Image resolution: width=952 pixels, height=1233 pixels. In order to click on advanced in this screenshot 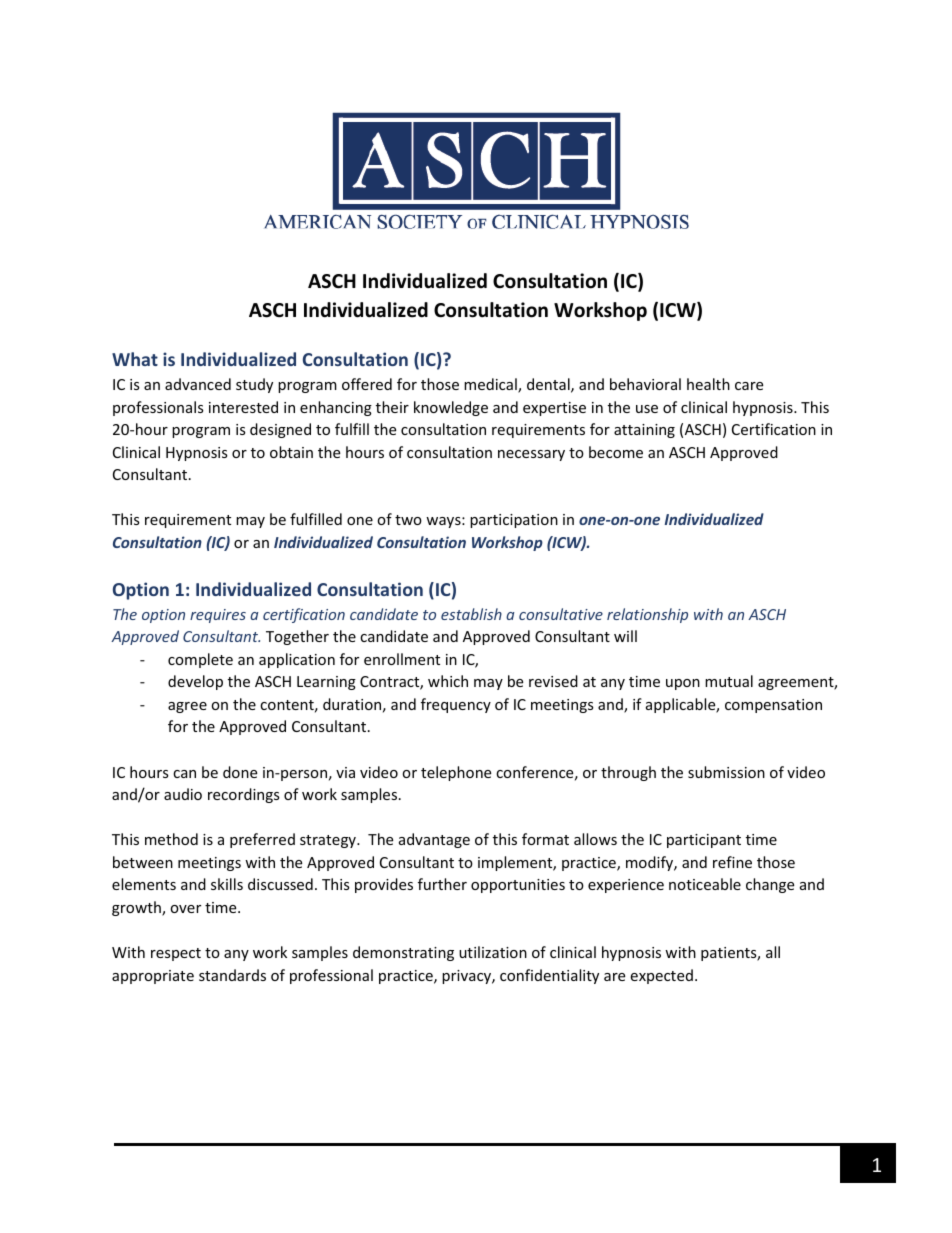, I will do `click(198, 384)`.
